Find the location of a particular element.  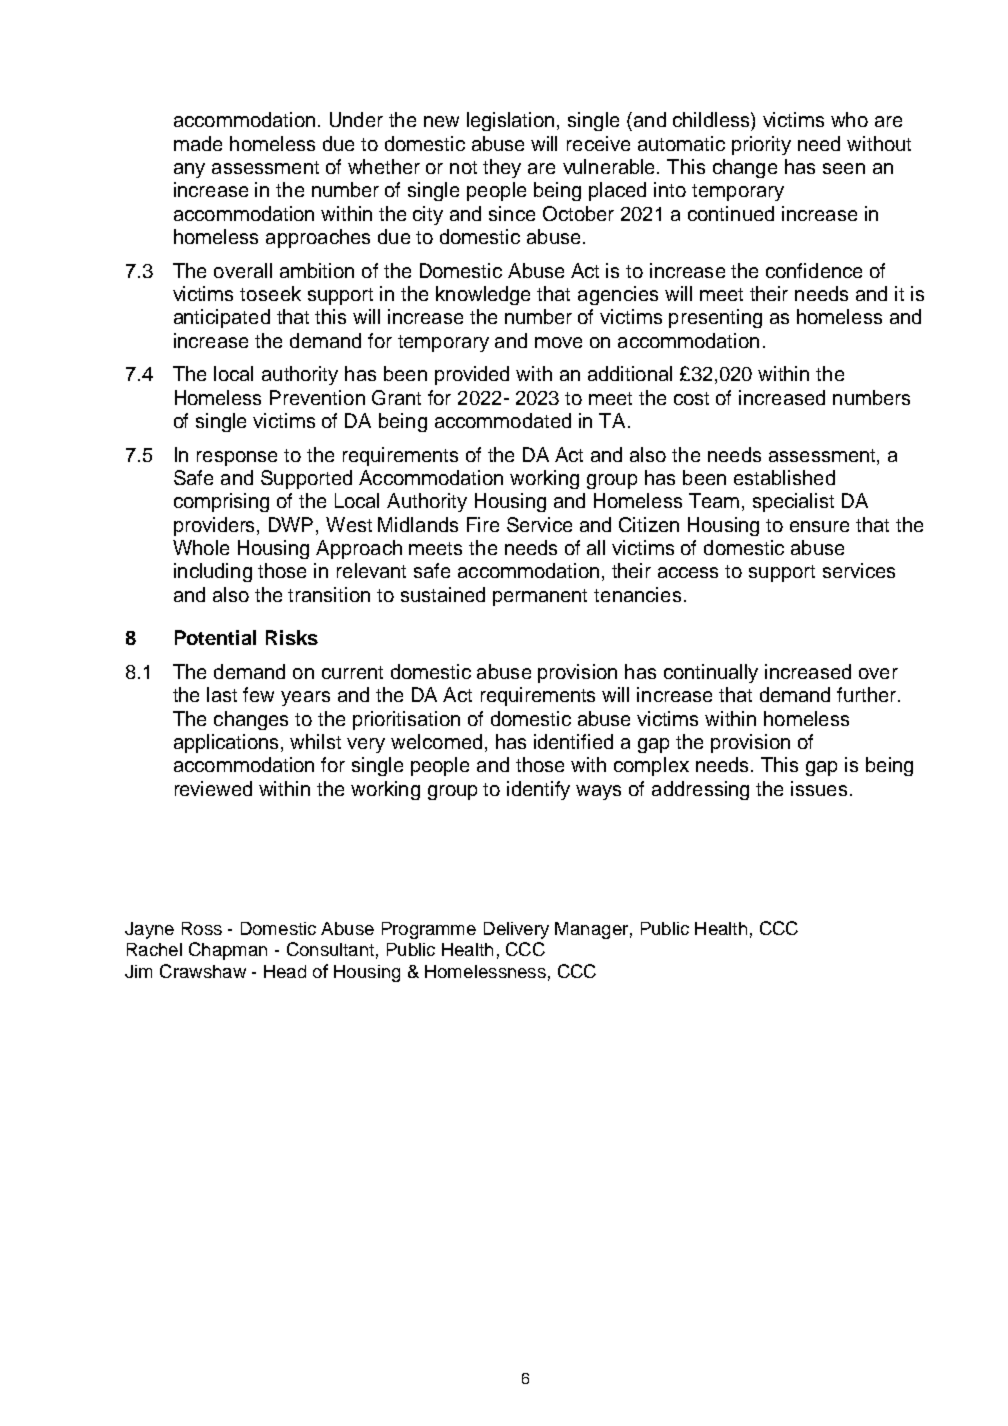

Whole is located at coordinates (201, 547).
